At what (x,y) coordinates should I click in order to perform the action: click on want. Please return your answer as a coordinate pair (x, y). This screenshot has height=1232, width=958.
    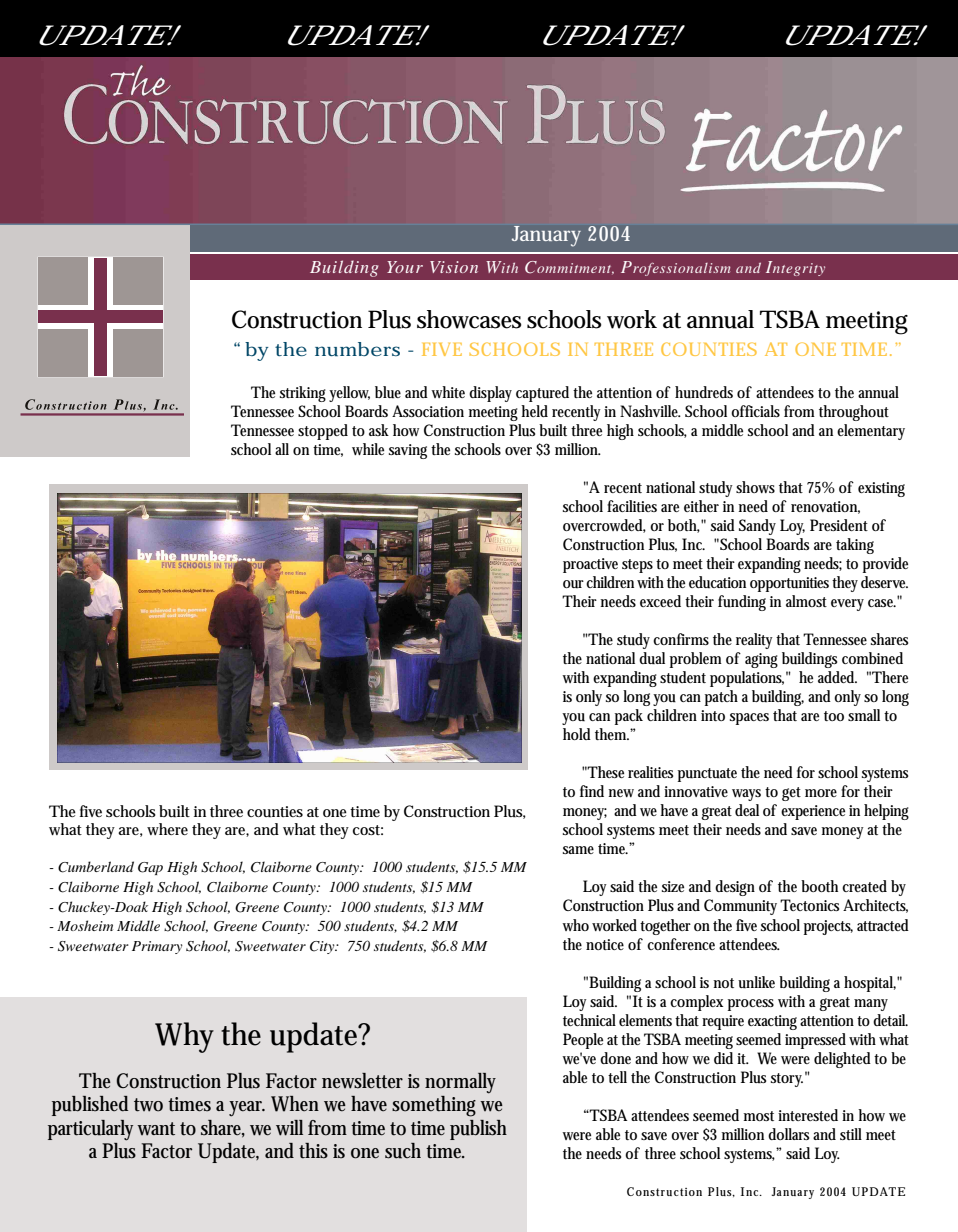
    Looking at the image, I should click on (156, 1129).
